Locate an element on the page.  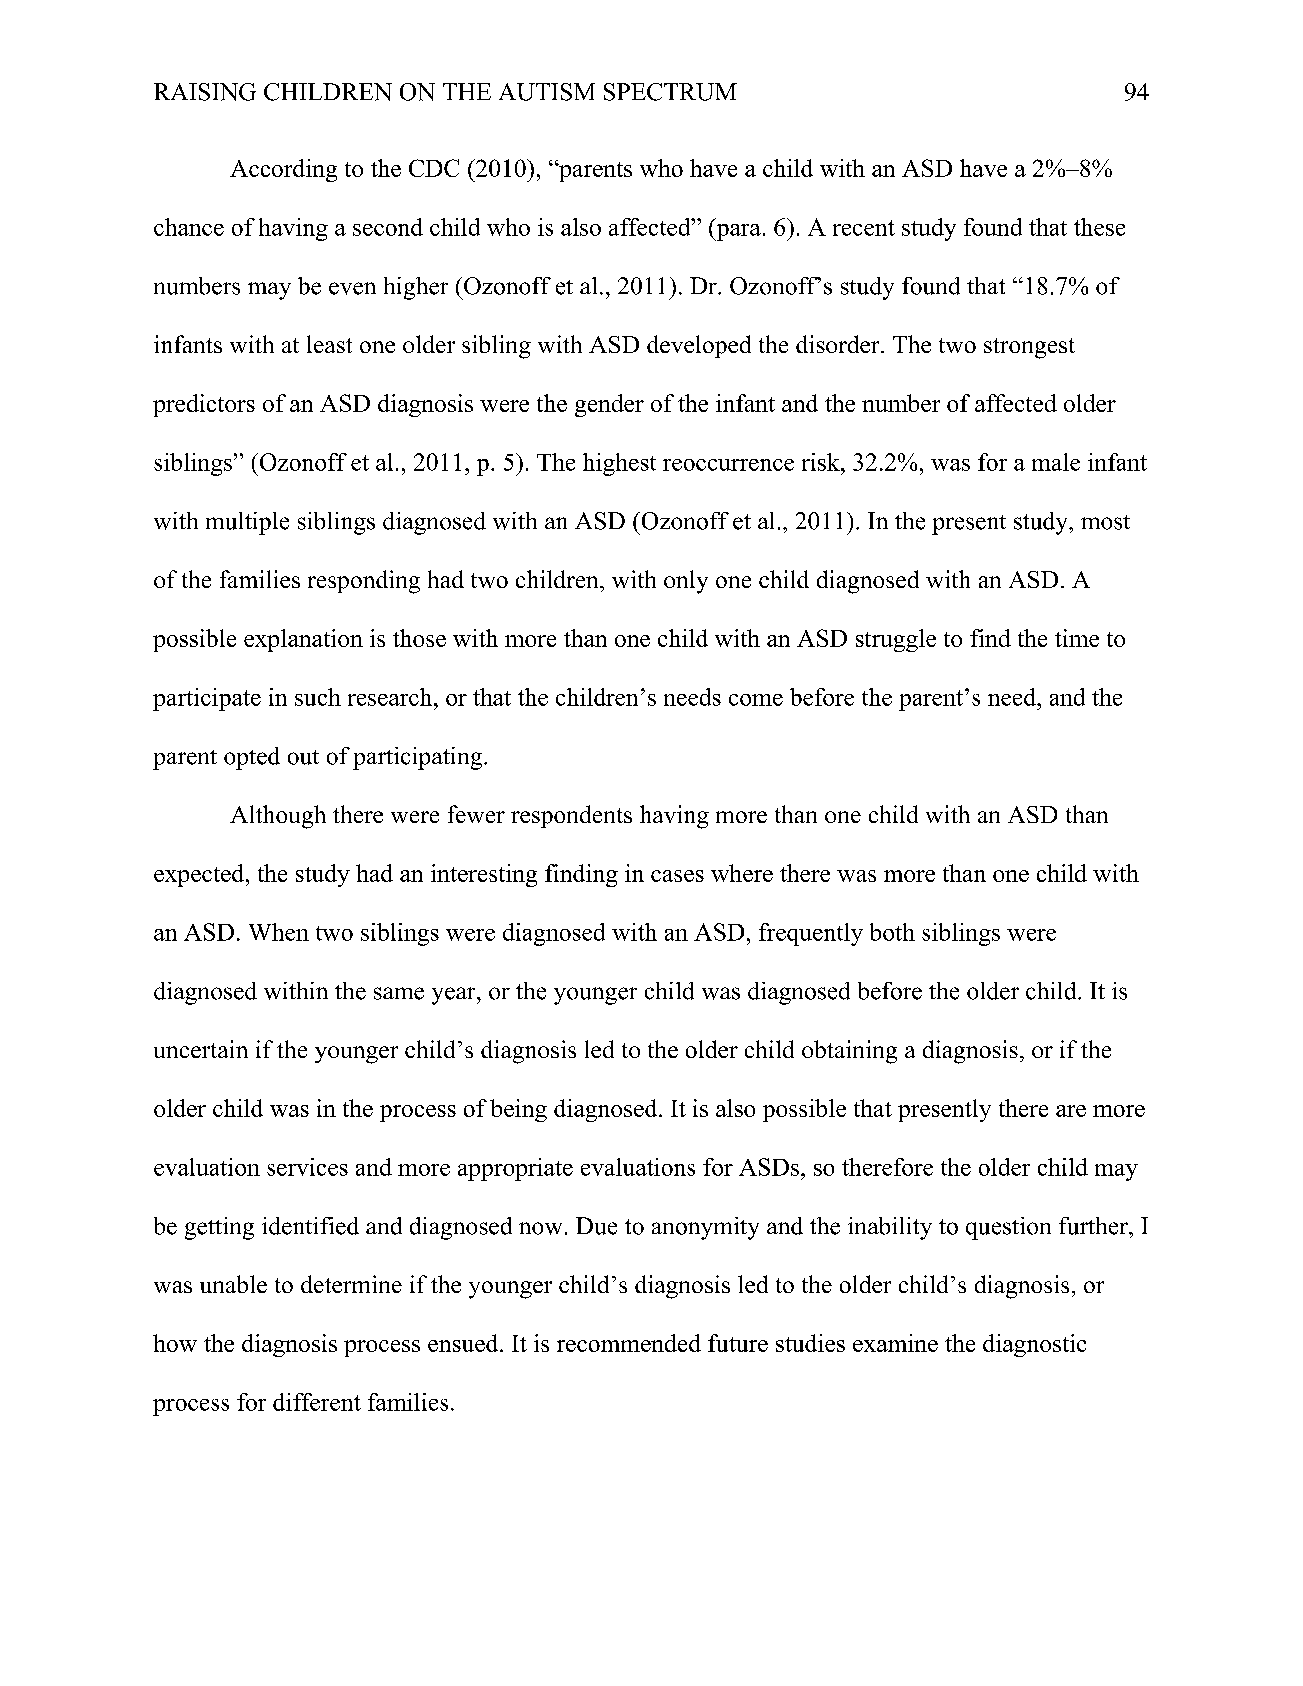
time is located at coordinates (1077, 638).
